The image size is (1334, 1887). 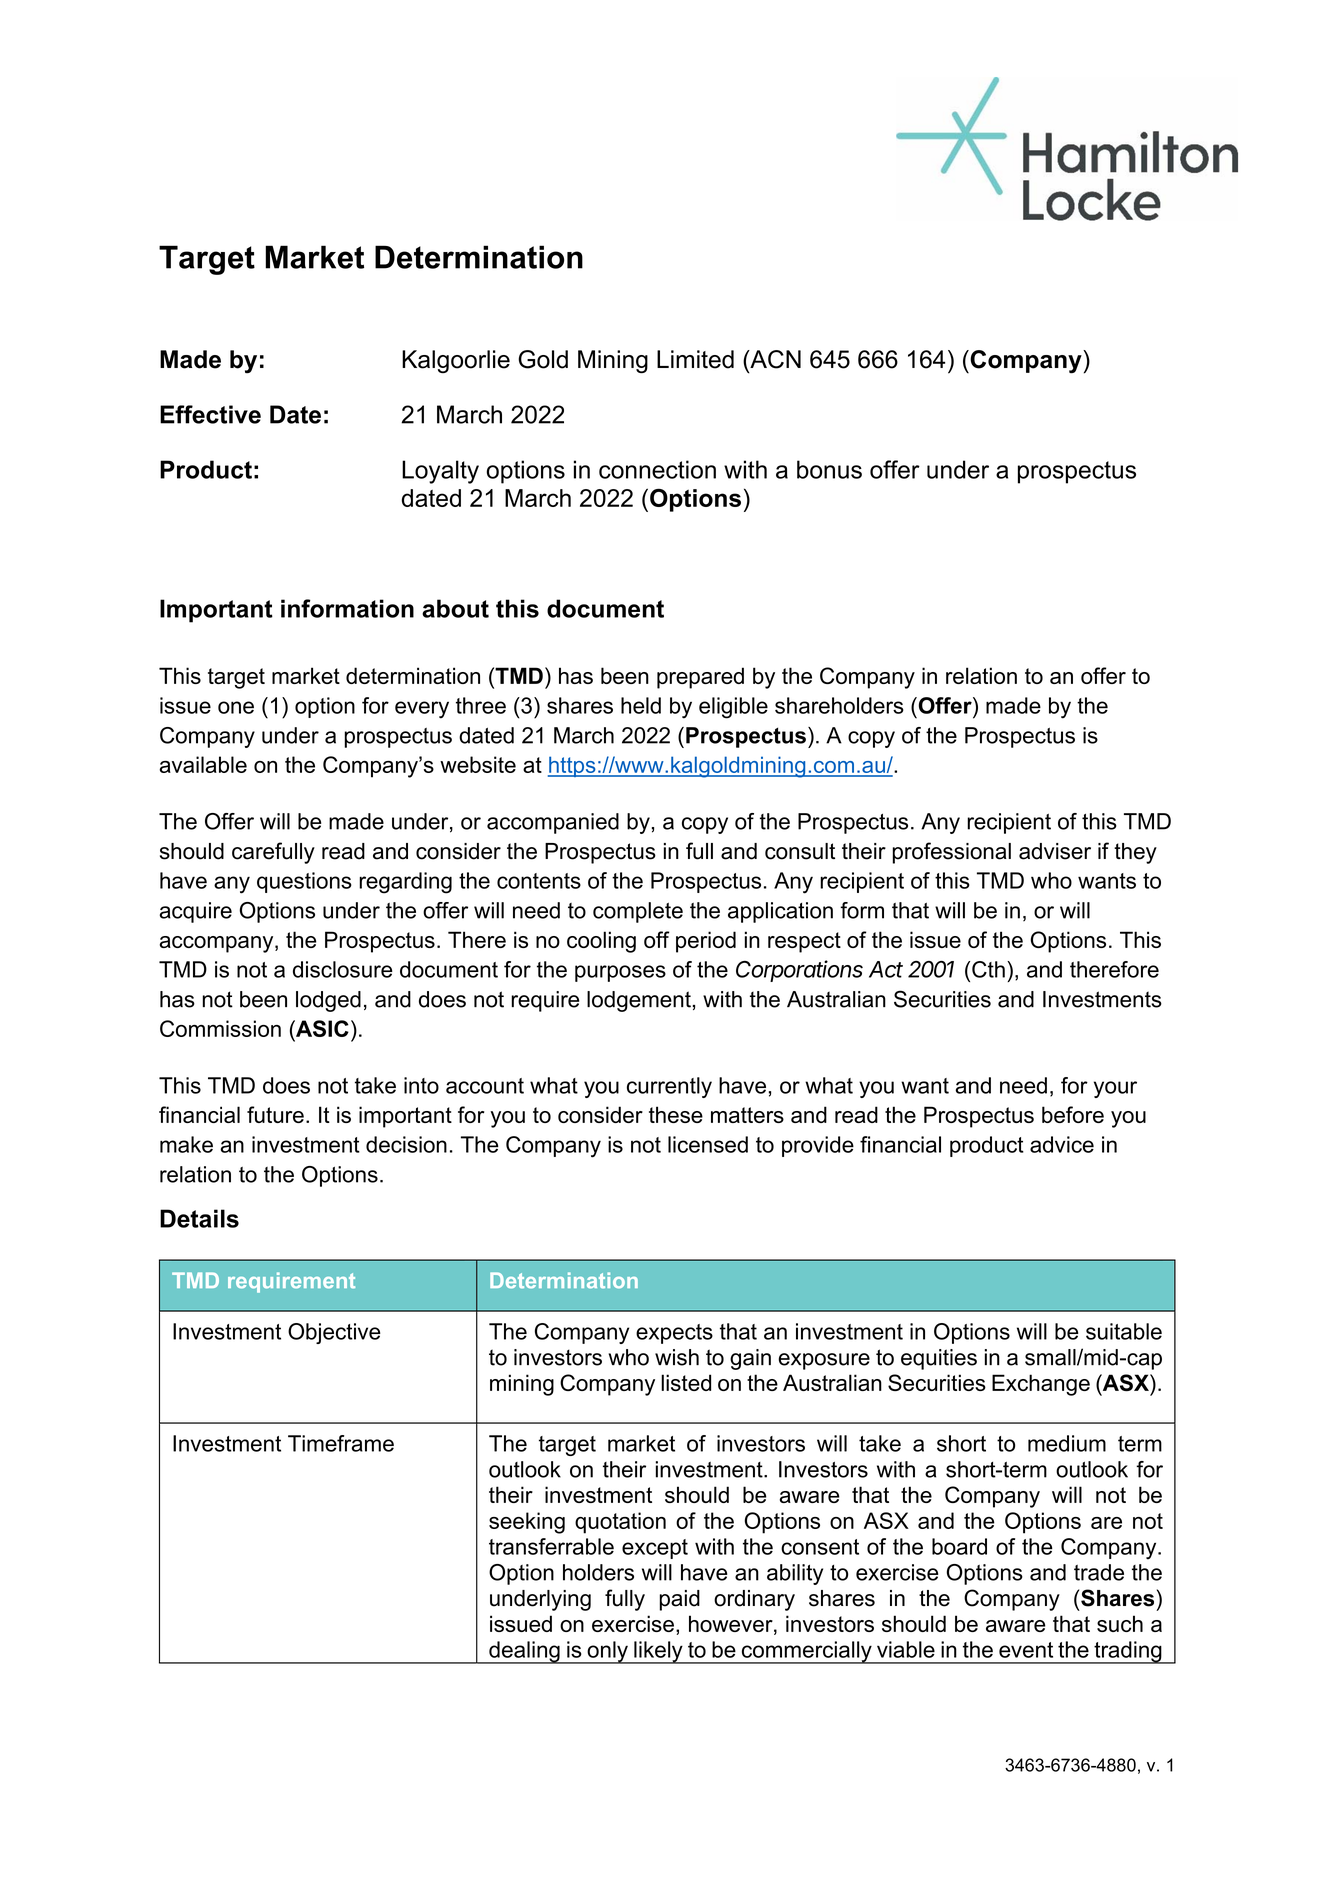 I want to click on available, so click(x=203, y=764).
